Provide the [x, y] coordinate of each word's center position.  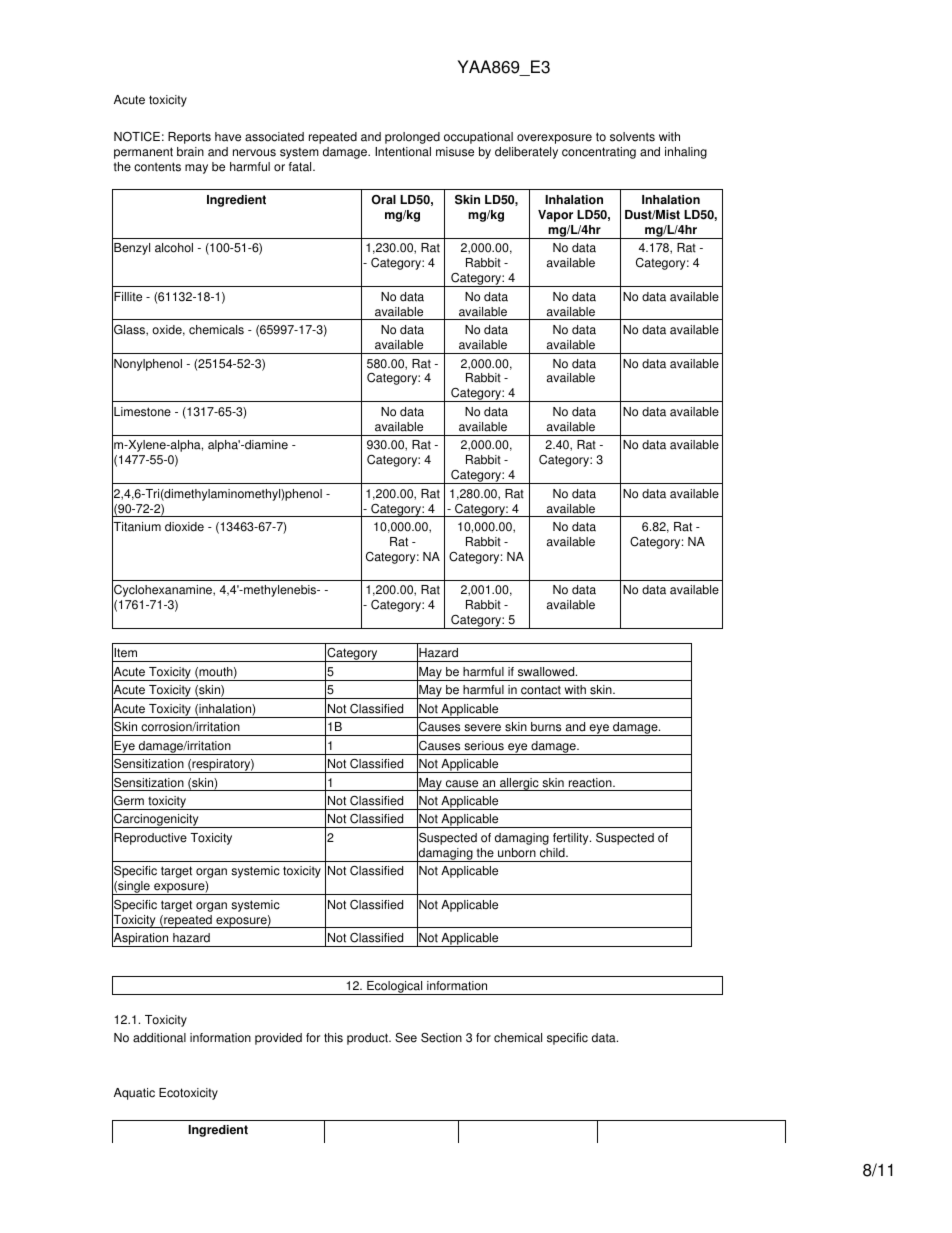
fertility [572, 839]
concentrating [599, 153]
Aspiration [141, 939]
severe [482, 728]
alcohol [174, 248]
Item [125, 653]
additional [159, 1038]
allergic [519, 784]
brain [190, 152]
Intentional [403, 152]
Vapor [555, 216]
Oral [383, 200]
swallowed [547, 672]
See [406, 1038]
